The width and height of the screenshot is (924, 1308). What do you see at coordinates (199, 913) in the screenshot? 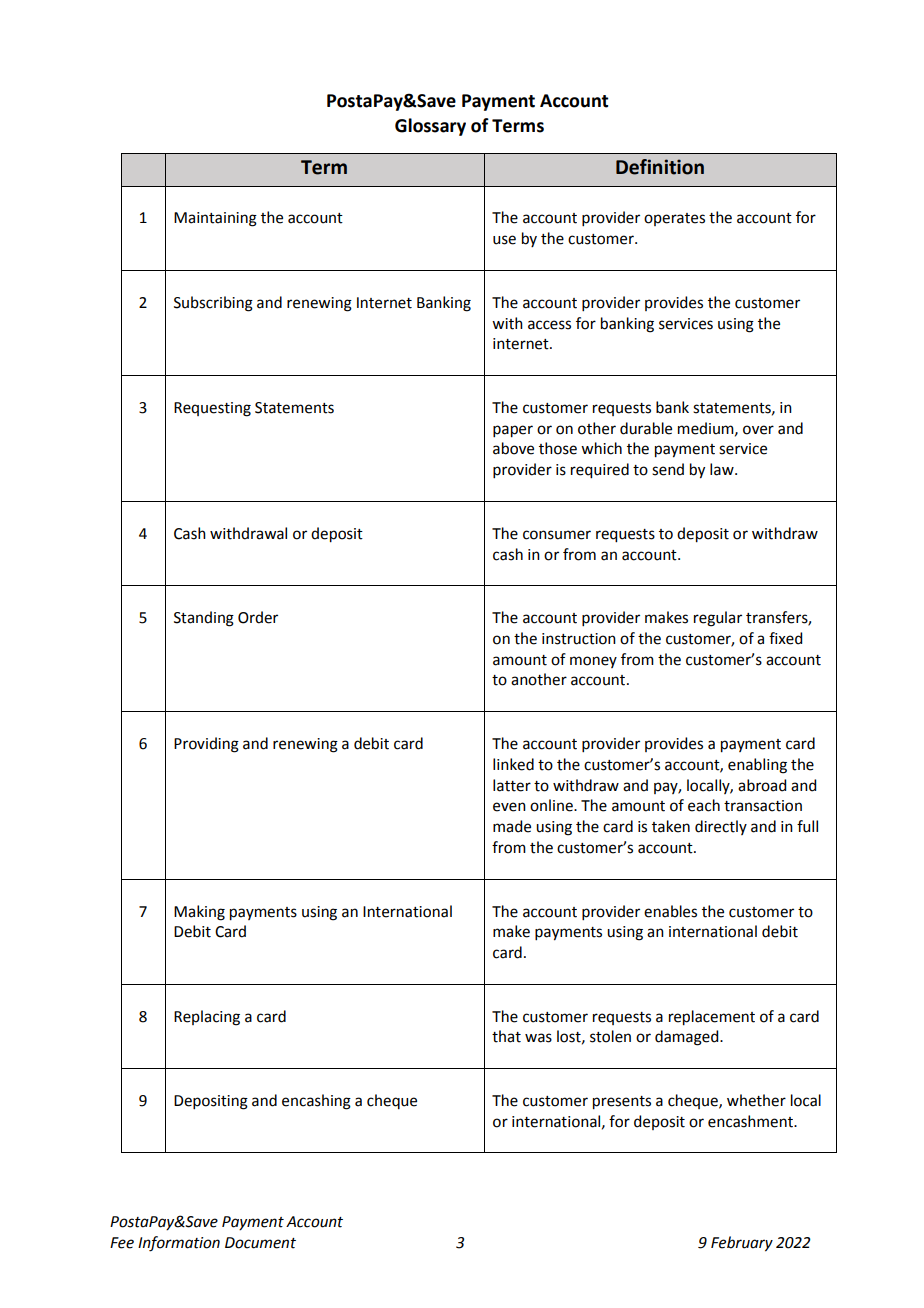
I see `Making` at bounding box center [199, 913].
